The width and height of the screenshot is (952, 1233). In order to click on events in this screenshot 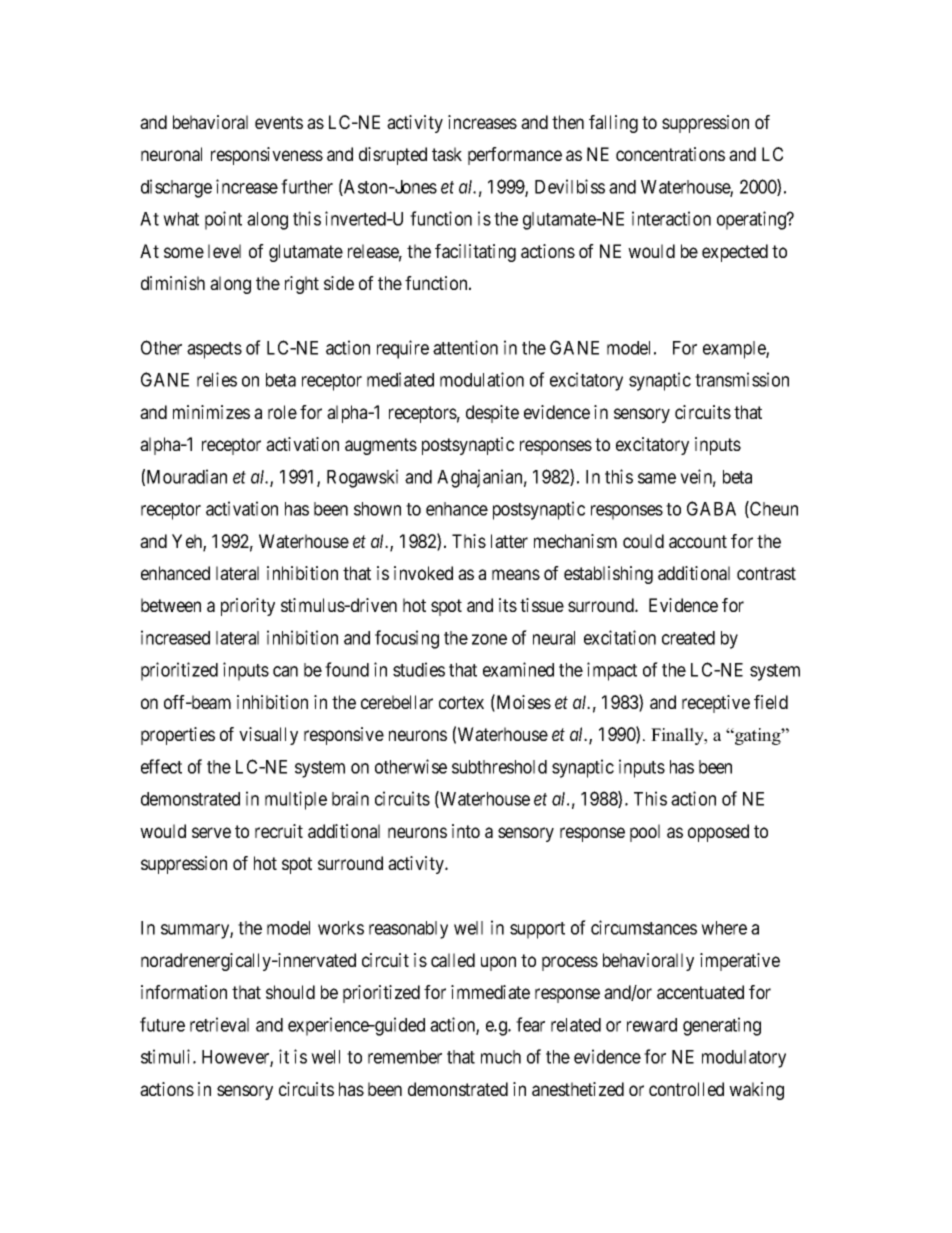, I will do `click(279, 122)`.
